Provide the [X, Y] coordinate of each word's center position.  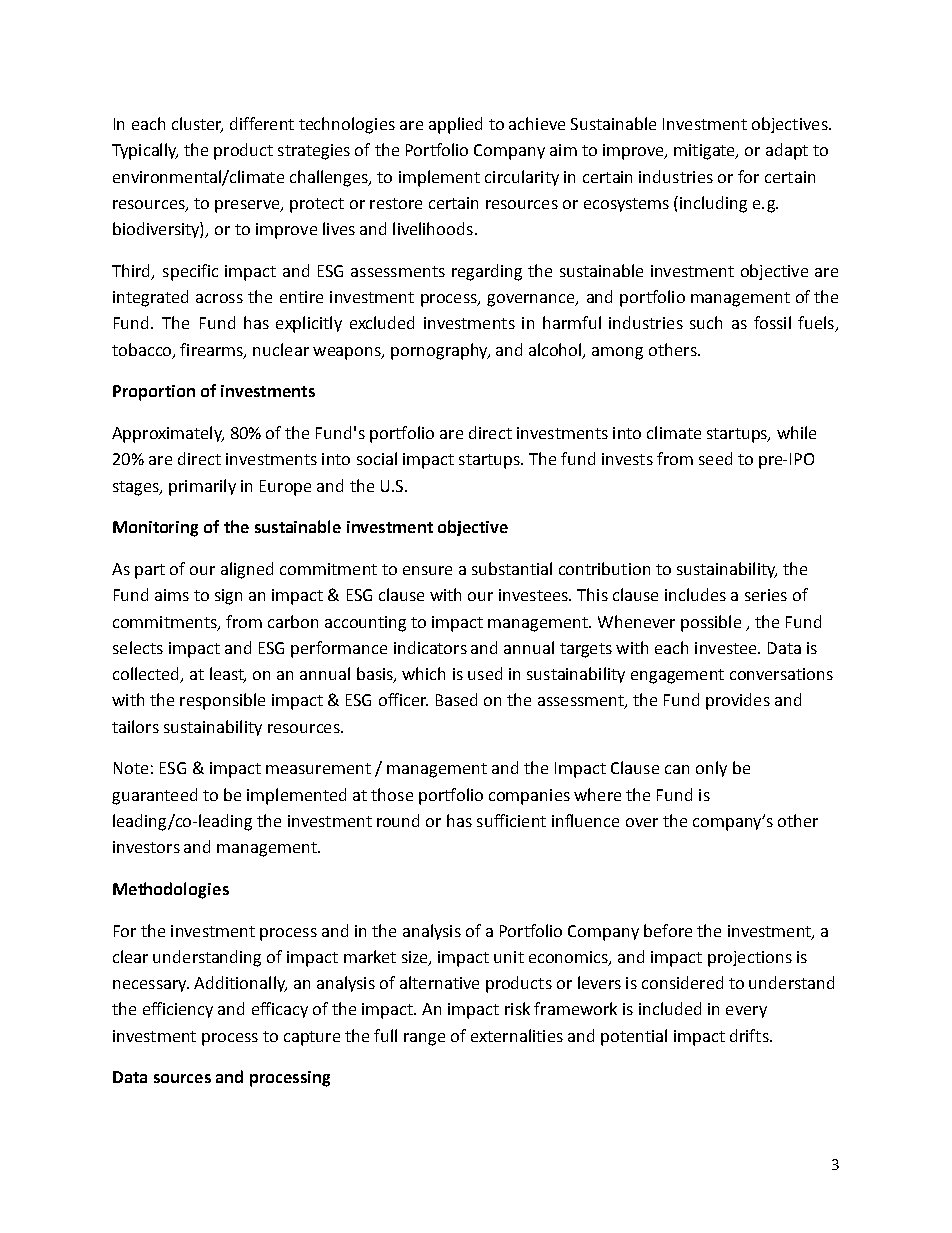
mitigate [705, 152]
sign [228, 597]
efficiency [178, 1010]
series [766, 595]
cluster [197, 125]
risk [517, 1008]
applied [455, 125]
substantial [512, 568]
